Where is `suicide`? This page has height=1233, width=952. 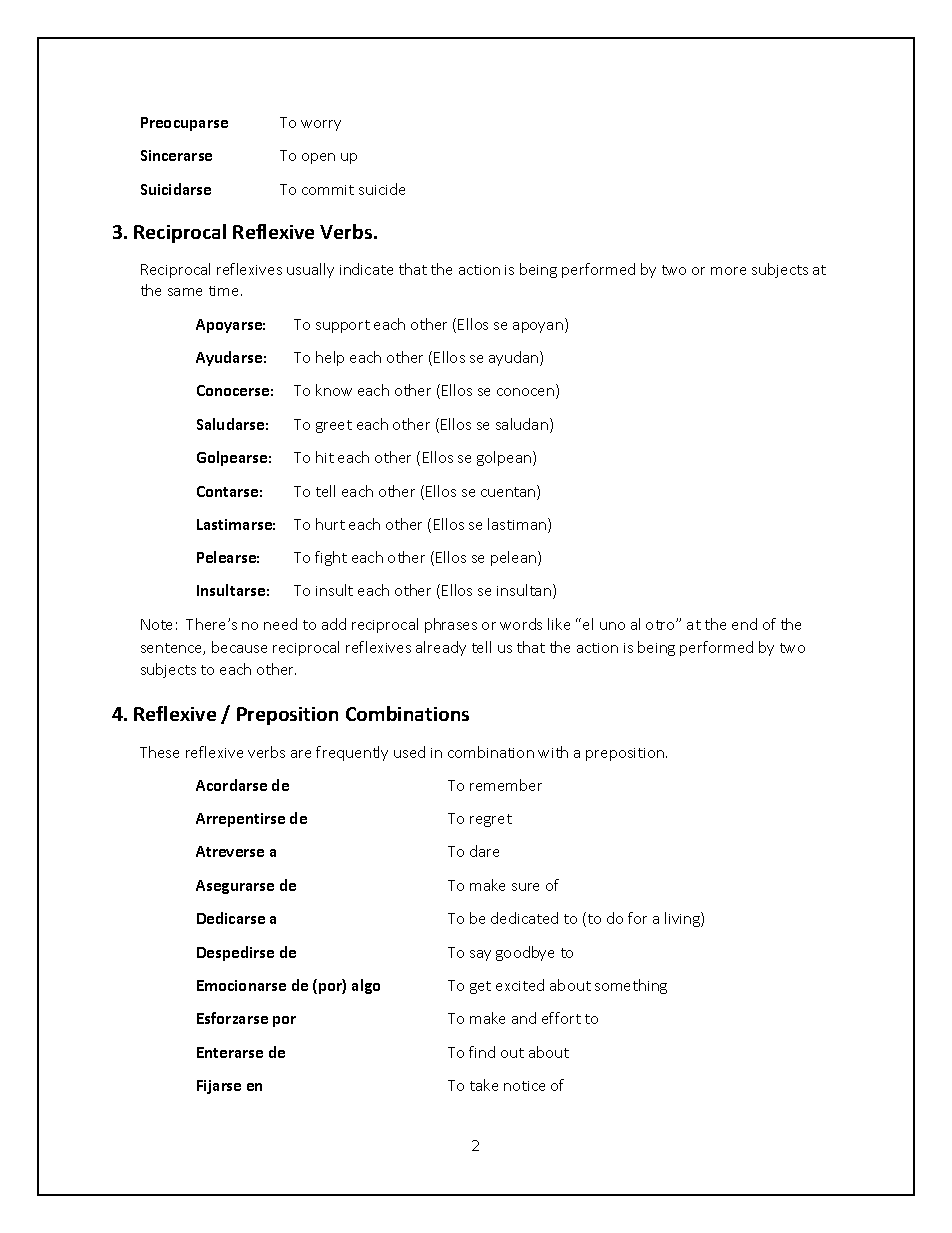 suicide is located at coordinates (382, 189).
